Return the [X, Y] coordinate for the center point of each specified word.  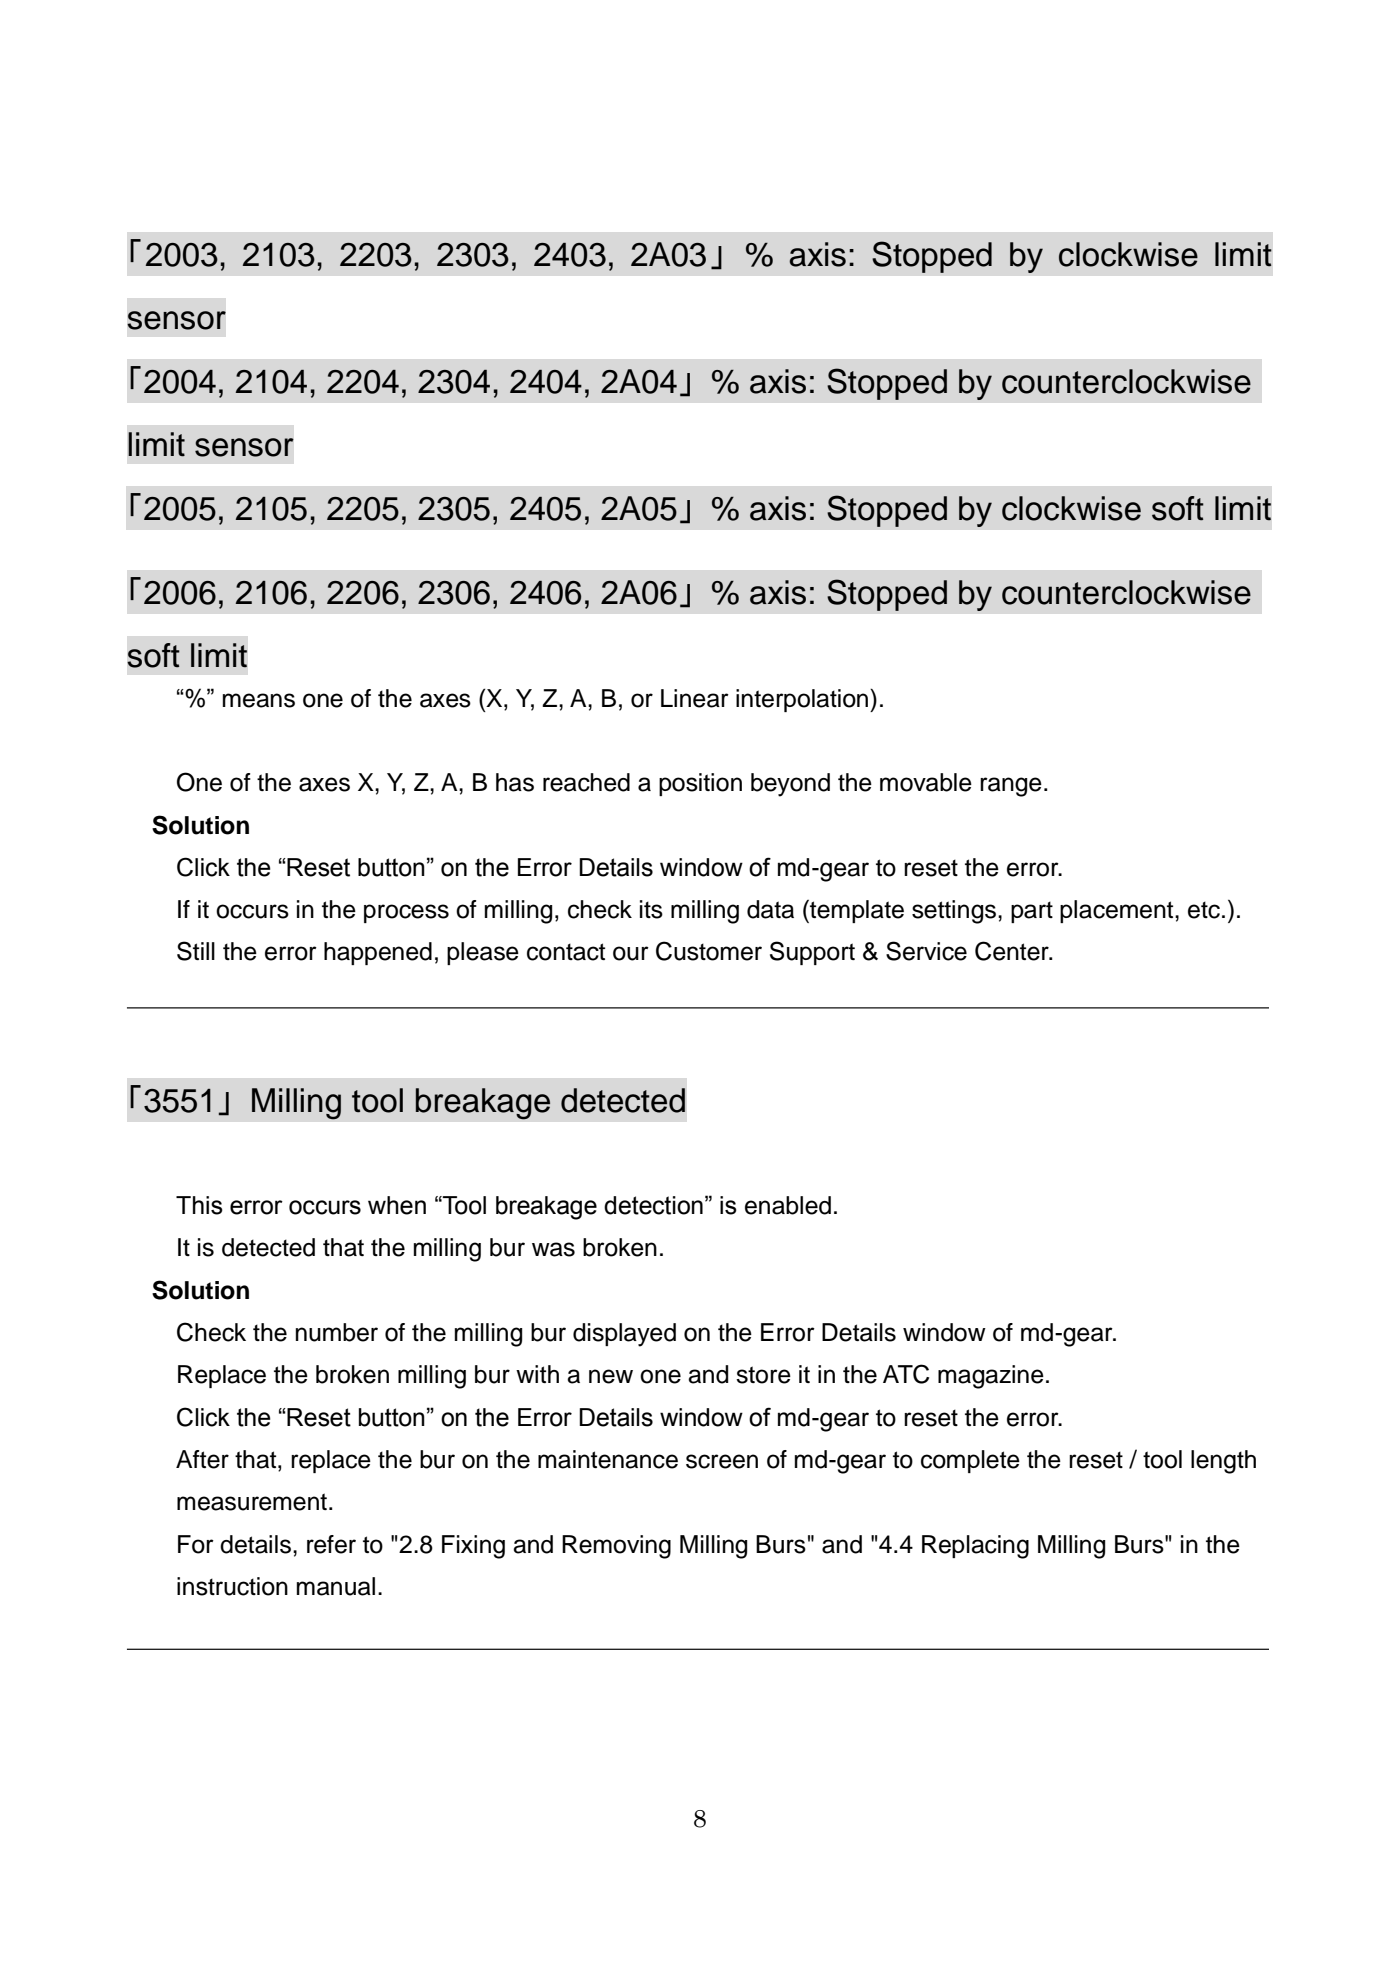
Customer [709, 951]
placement [1118, 911]
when [397, 1205]
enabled [788, 1205]
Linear [695, 698]
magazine [991, 1377]
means [259, 700]
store [763, 1375]
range [1011, 787]
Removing [616, 1547]
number [337, 1332]
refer [331, 1544]
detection [653, 1205]
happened [378, 953]
